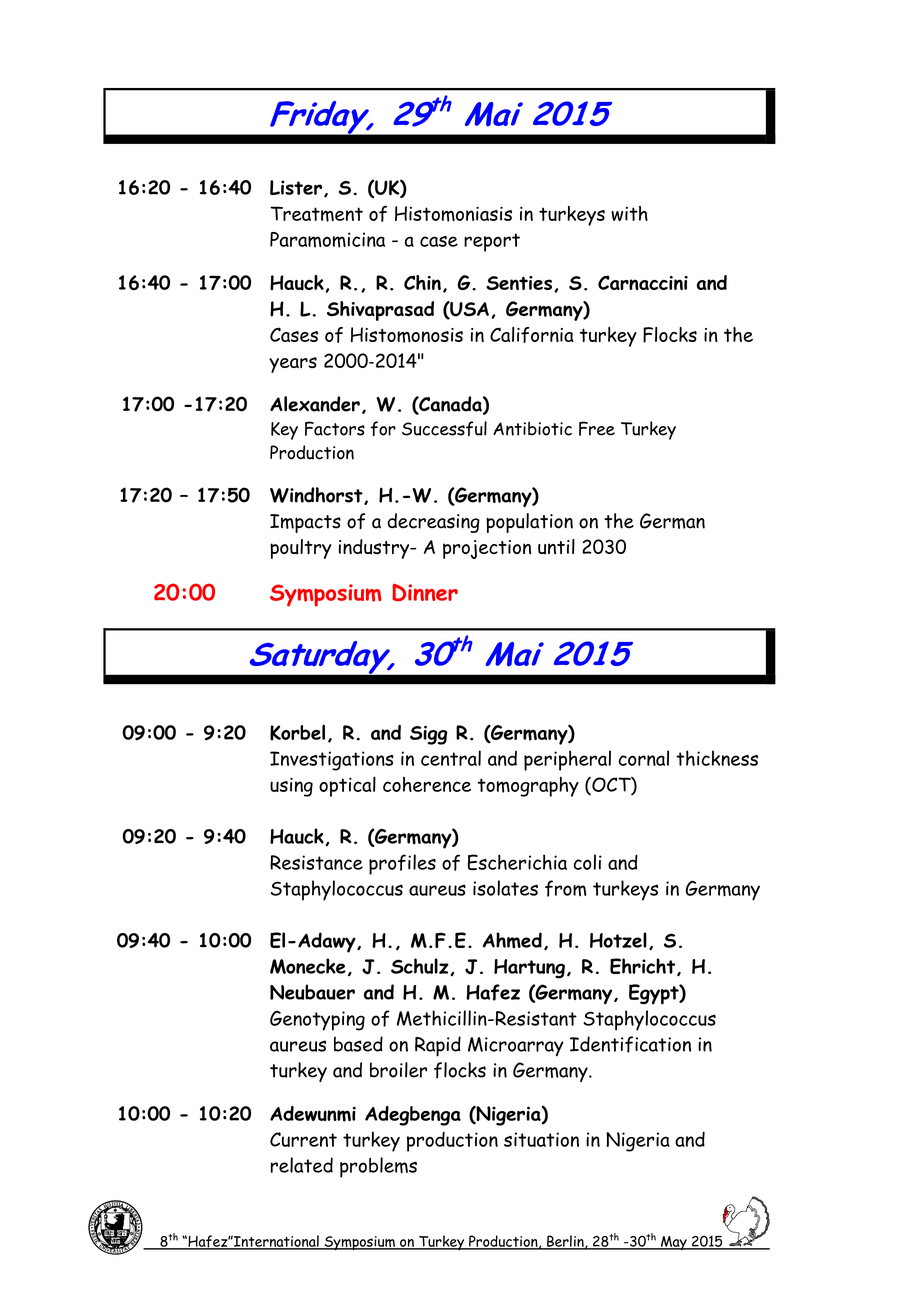 This screenshot has width=924, height=1308. Describe the element at coordinates (492, 242) in the screenshot. I see `report` at that location.
